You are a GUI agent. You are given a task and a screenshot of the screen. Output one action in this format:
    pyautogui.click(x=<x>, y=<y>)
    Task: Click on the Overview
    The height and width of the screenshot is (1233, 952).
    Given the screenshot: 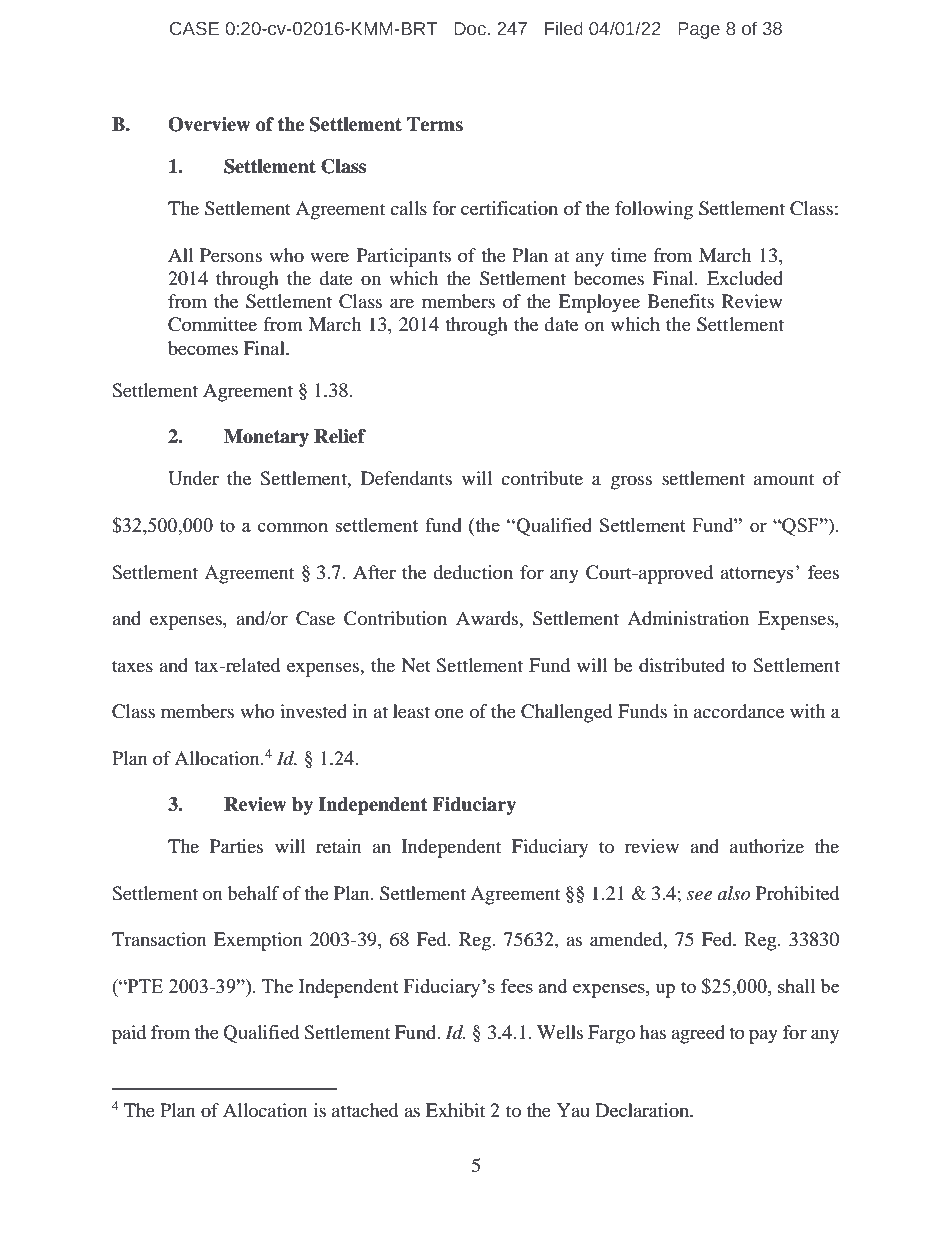 What is the action you would take?
    pyautogui.click(x=209, y=124)
